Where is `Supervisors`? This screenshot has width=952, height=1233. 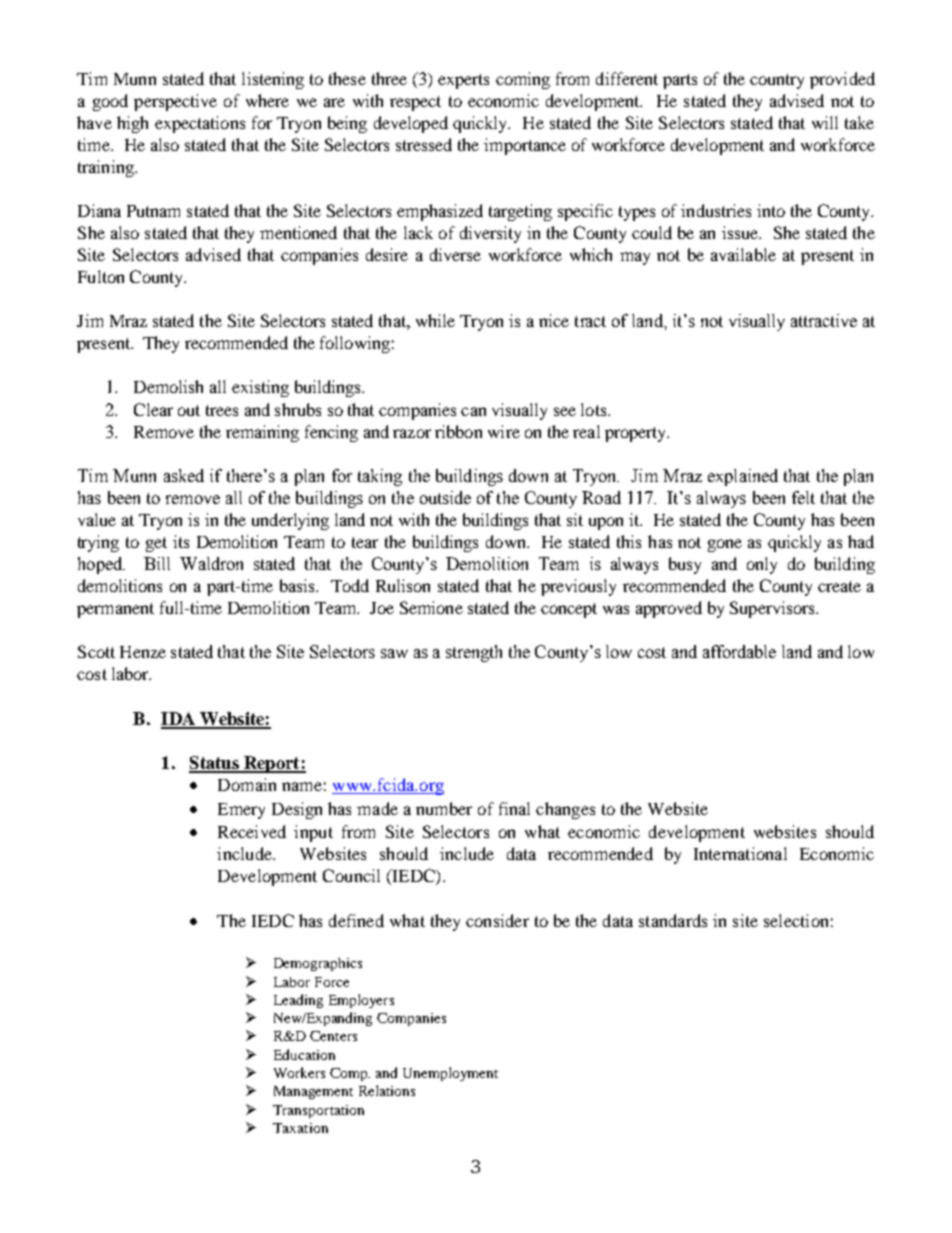
Supervisors is located at coordinates (773, 609).
